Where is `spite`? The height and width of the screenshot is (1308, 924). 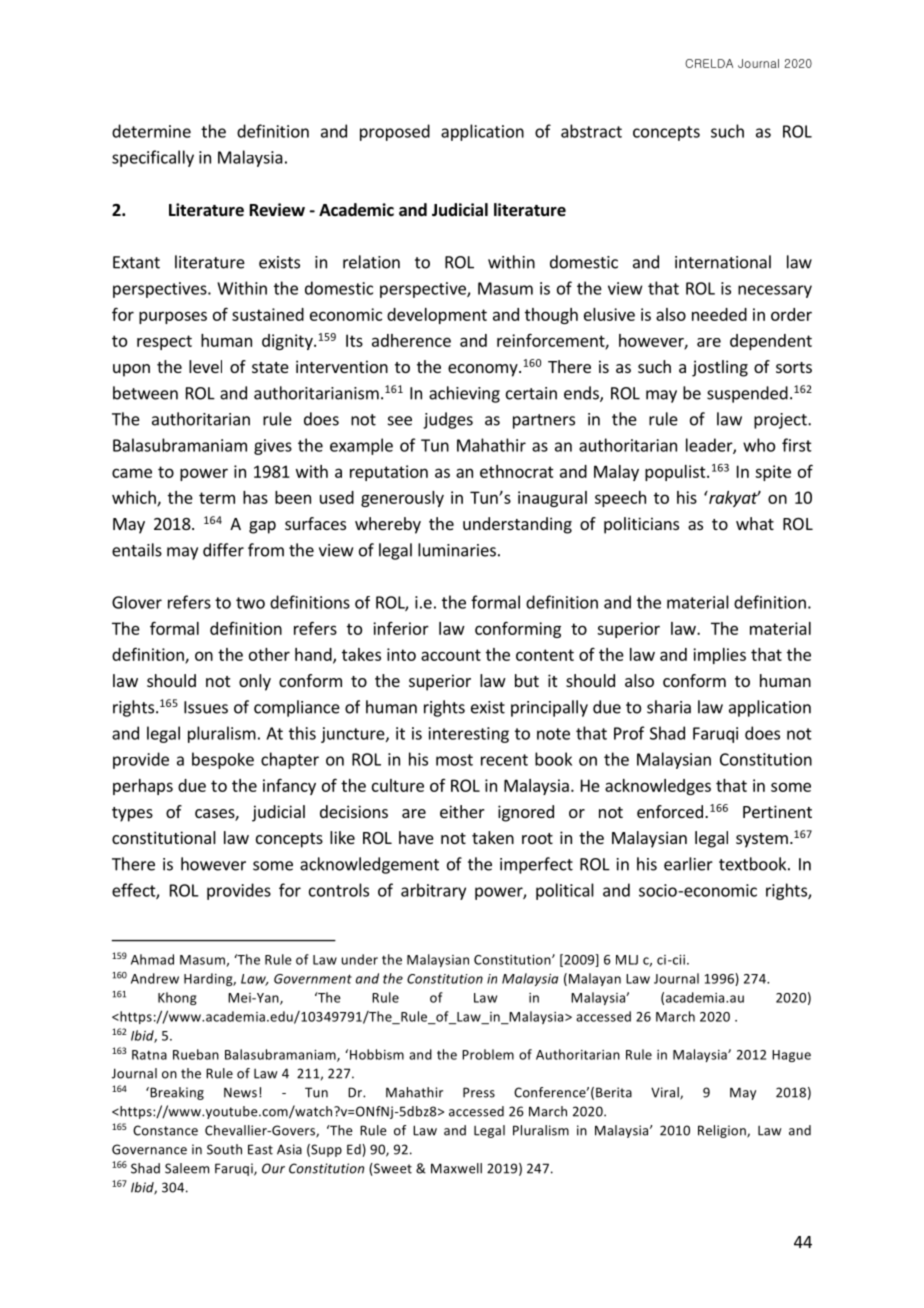 spite is located at coordinates (773, 473).
